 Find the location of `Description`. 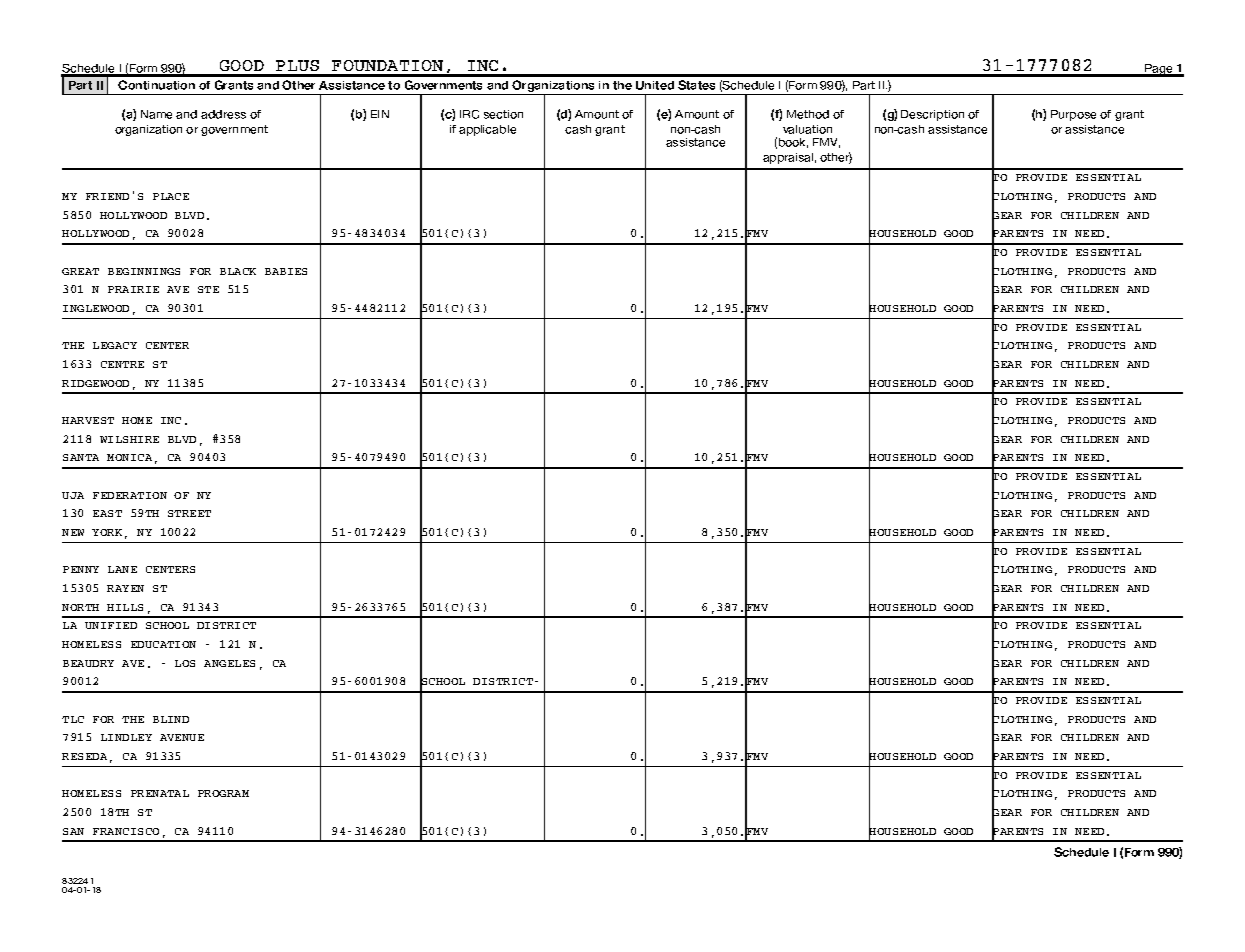

Description is located at coordinates (932, 115).
